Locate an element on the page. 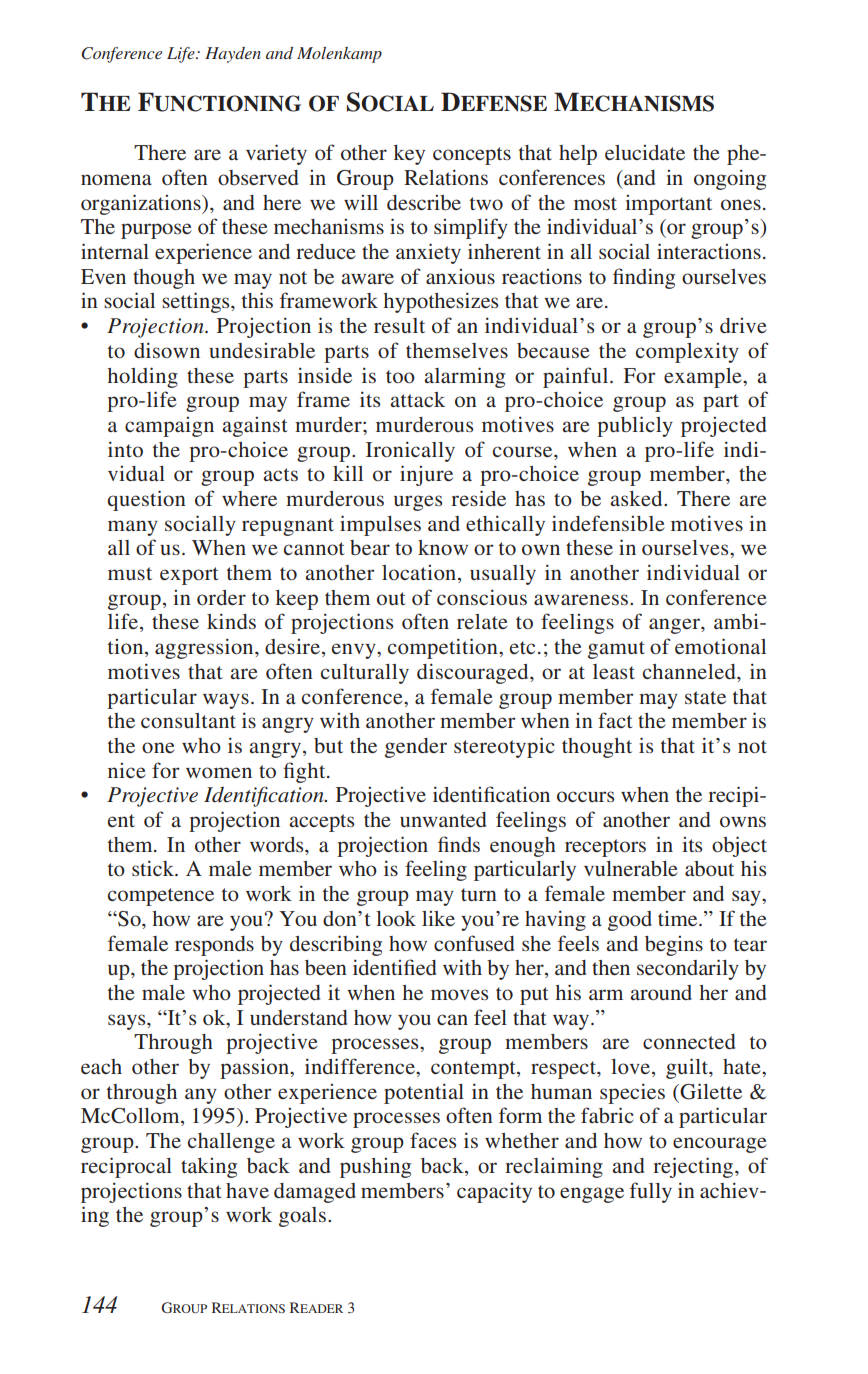 The width and height of the document is (868, 1374). Ironically is located at coordinates (410, 451).
